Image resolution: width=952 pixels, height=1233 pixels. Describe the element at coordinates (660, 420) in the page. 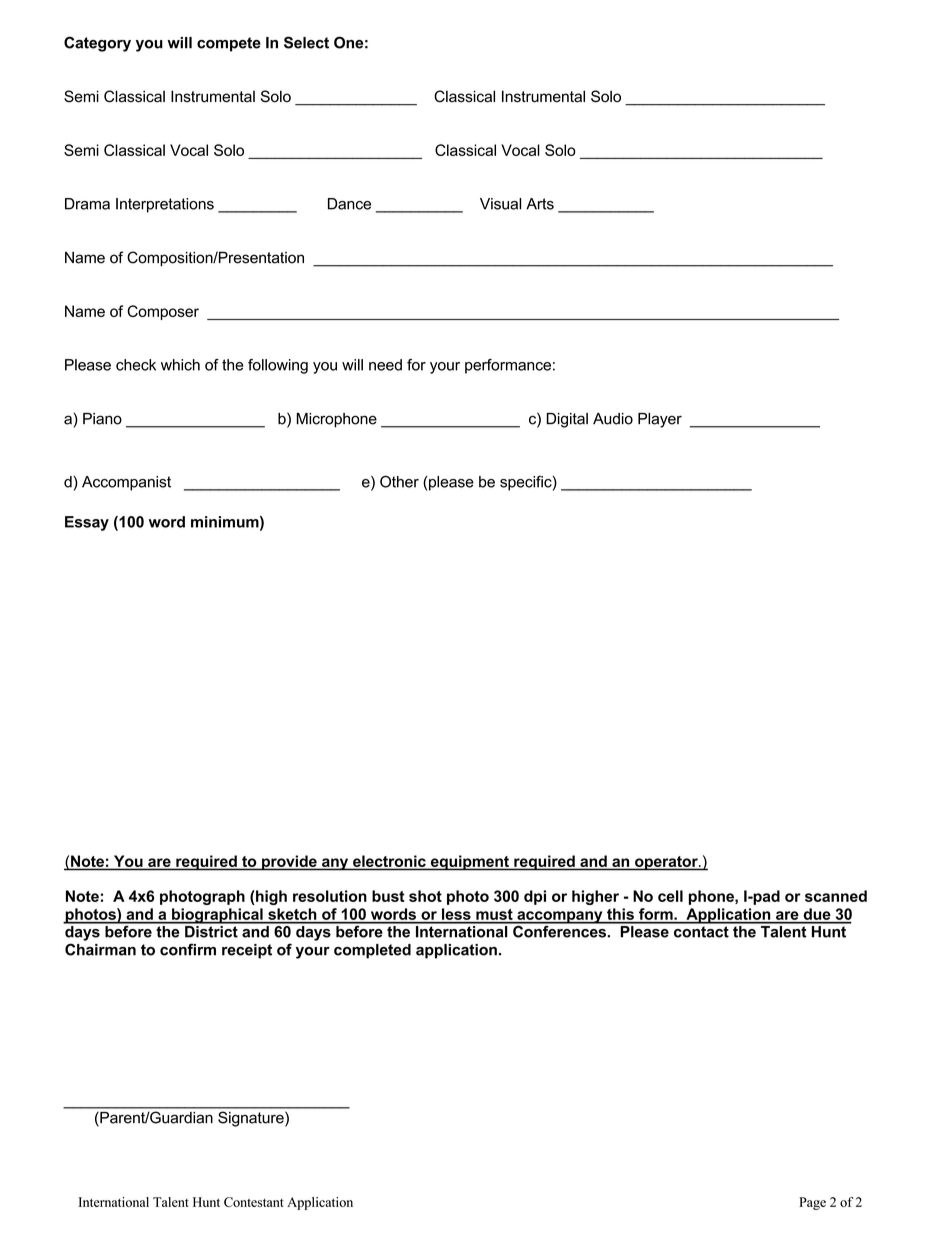

I see `Player` at that location.
